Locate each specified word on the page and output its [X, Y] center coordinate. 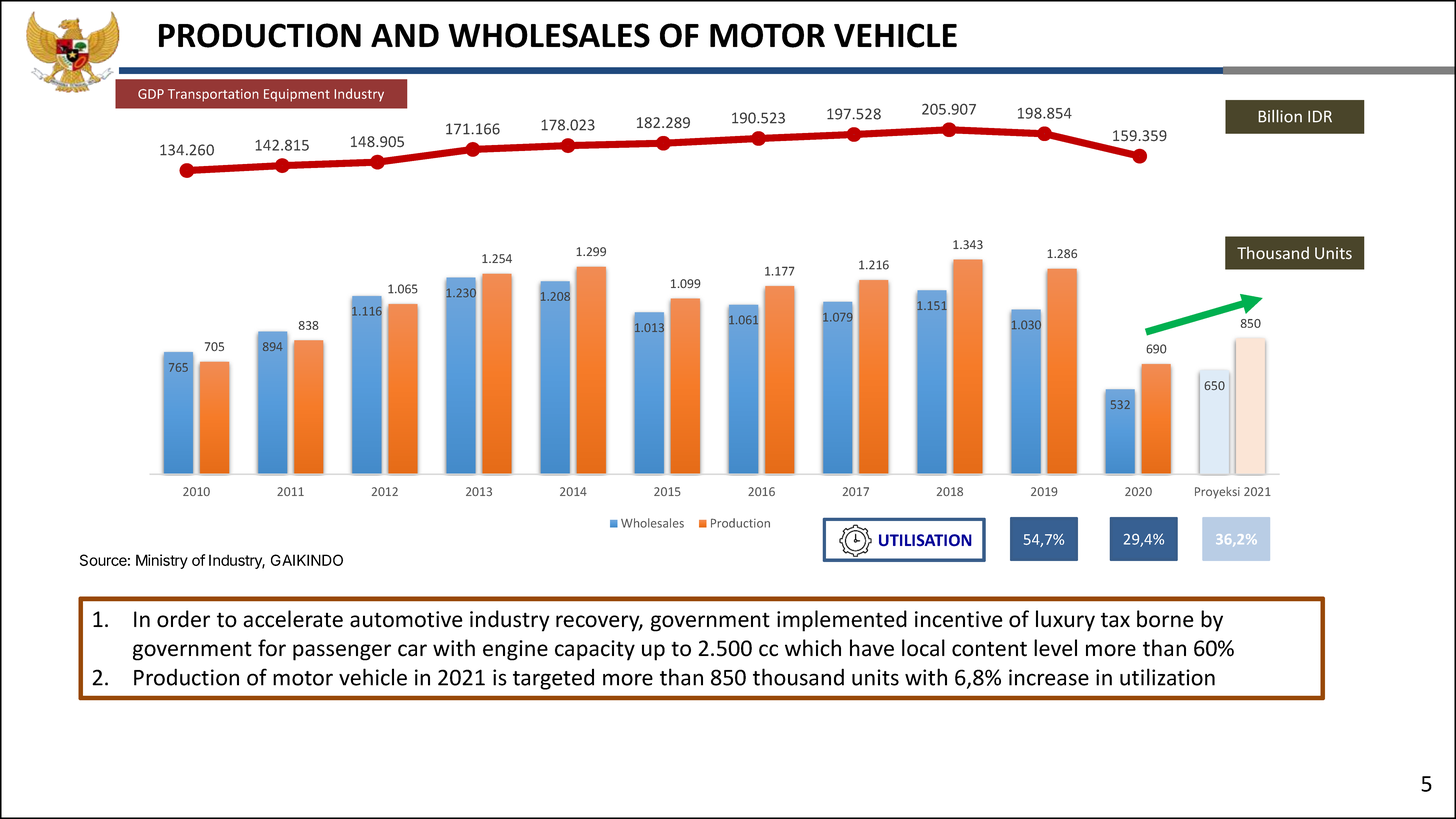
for [272, 648]
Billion [1280, 116]
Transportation [213, 95]
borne [1165, 619]
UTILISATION [925, 540]
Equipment [297, 95]
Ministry [162, 561]
